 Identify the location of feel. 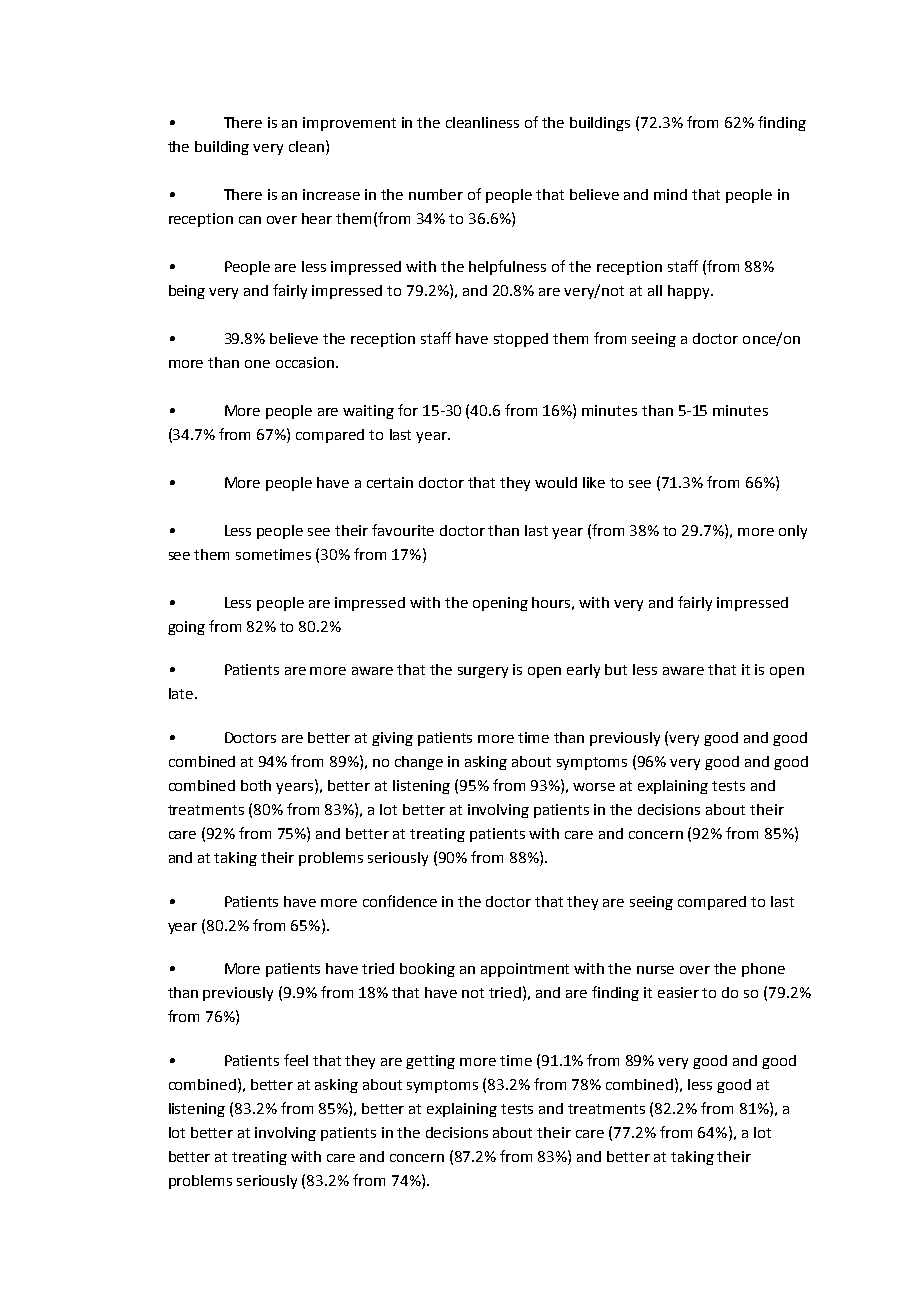
(296, 1060).
